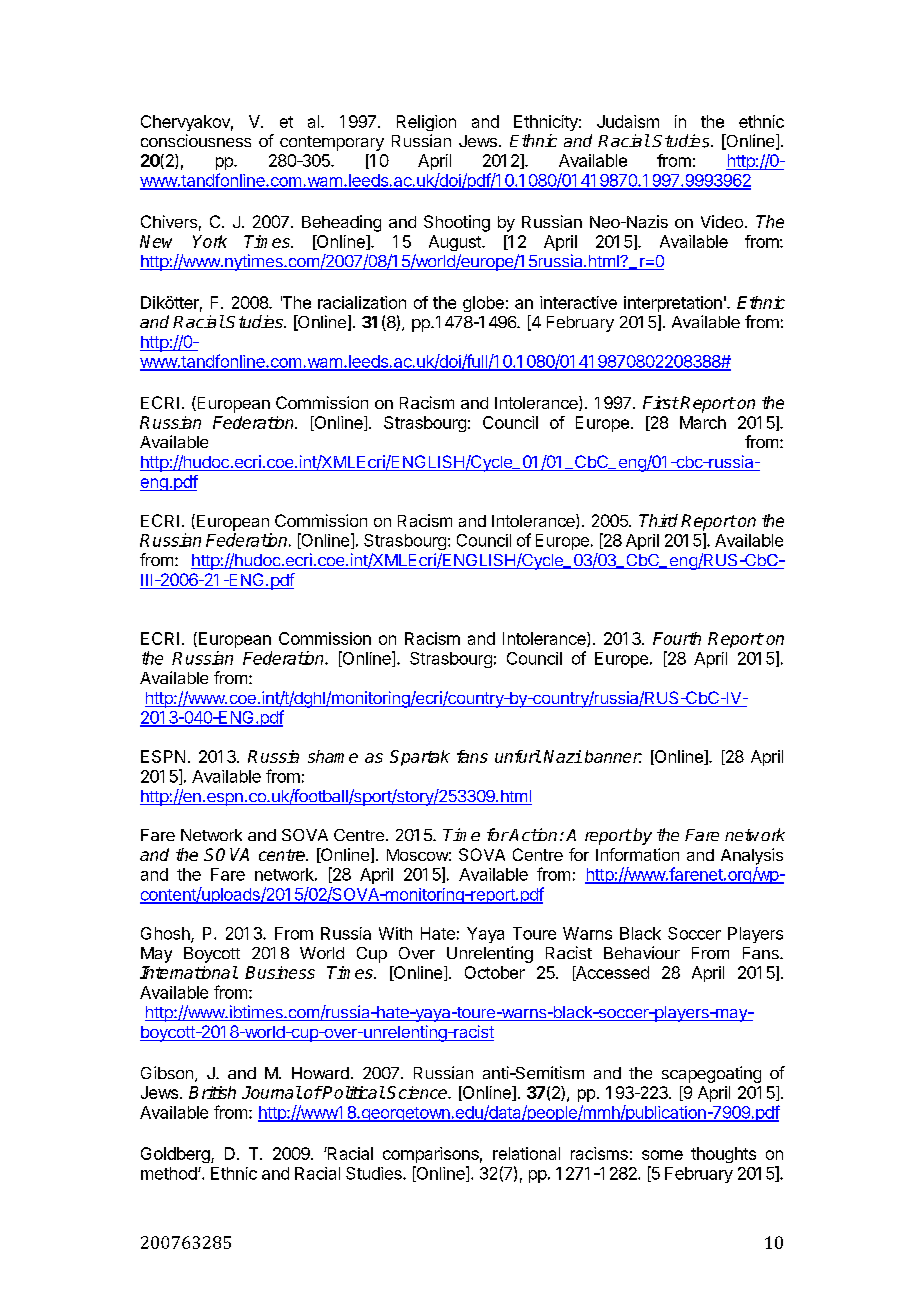 Image resolution: width=924 pixels, height=1308 pixels. What do you see at coordinates (333, 756) in the screenshot?
I see `shame` at bounding box center [333, 756].
